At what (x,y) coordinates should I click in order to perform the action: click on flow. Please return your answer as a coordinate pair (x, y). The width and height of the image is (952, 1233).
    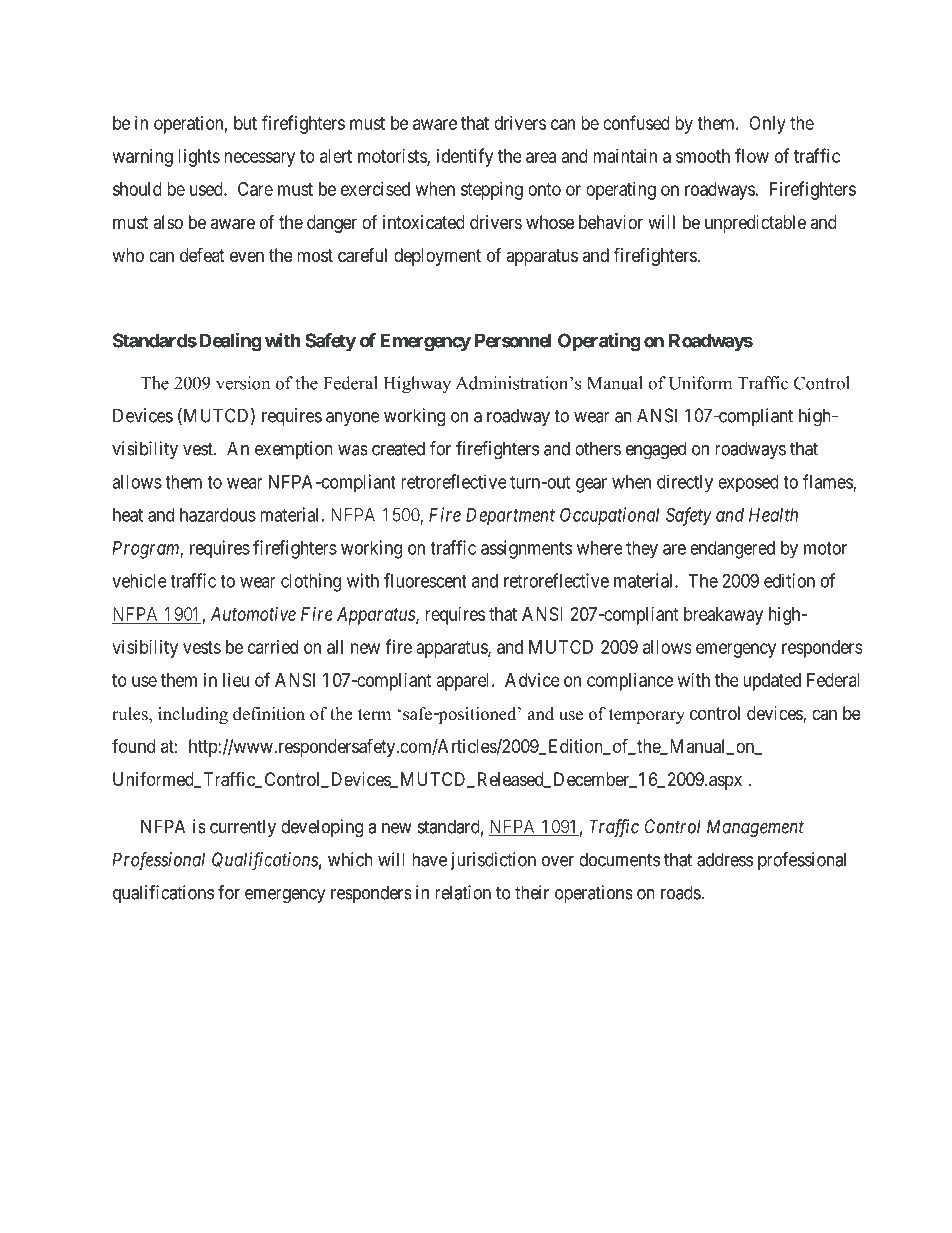
    Looking at the image, I should click on (752, 155).
